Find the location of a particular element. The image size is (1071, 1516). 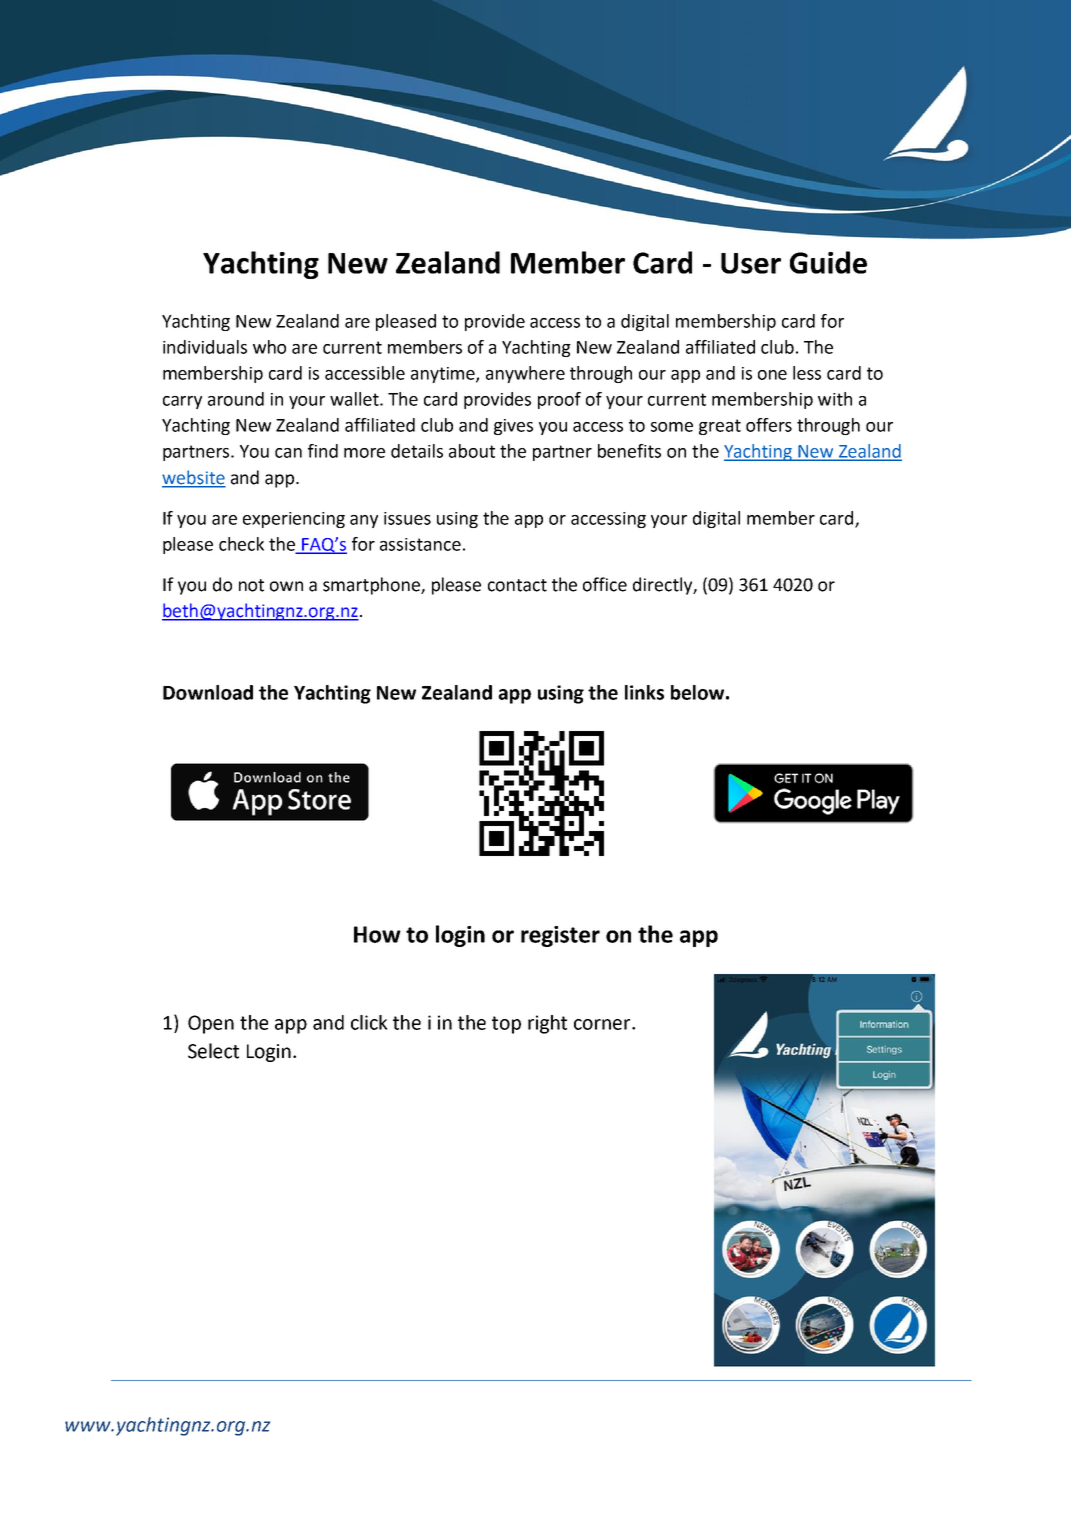

Open is located at coordinates (211, 1024).
